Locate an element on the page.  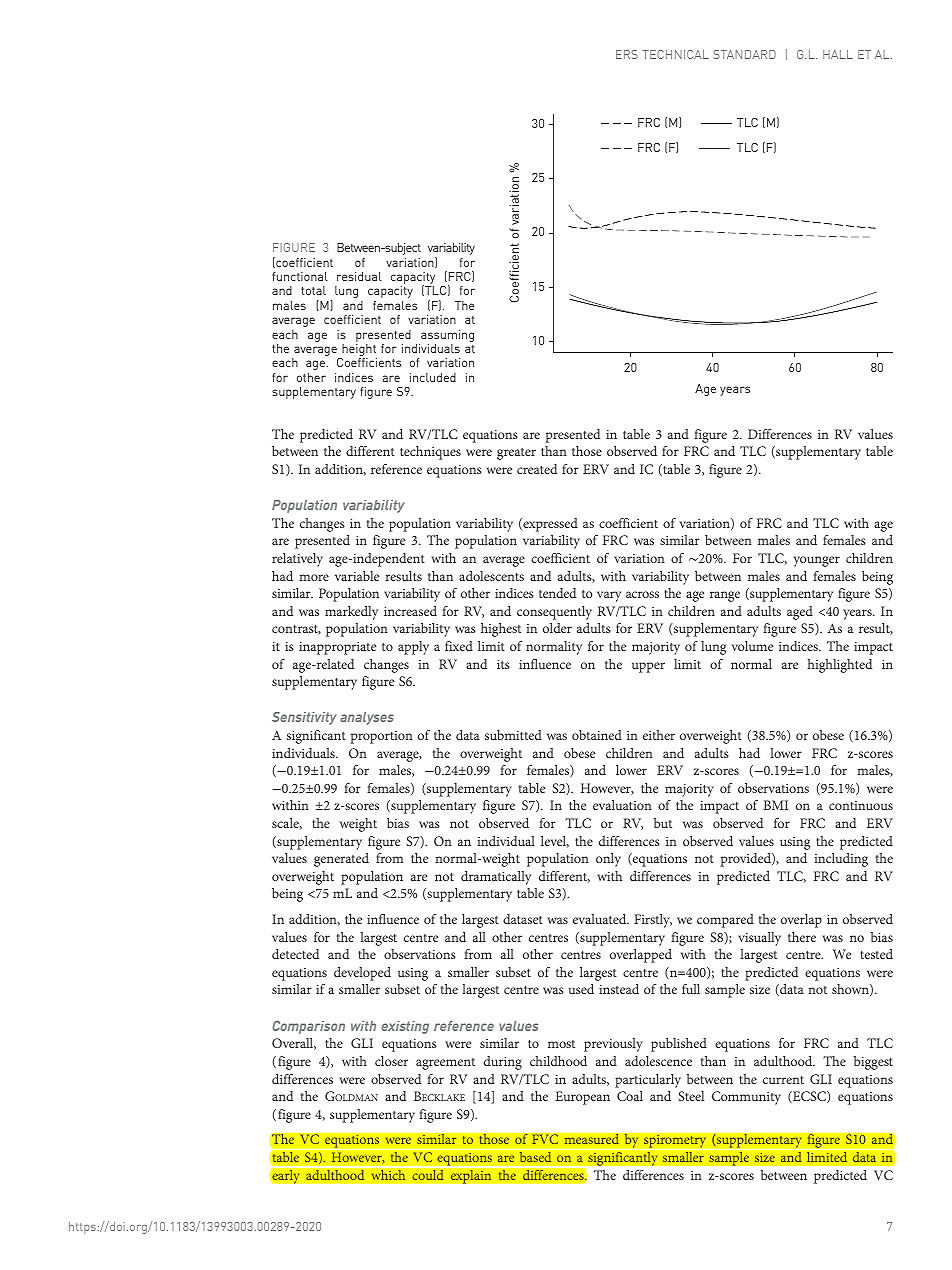
created is located at coordinates (537, 469).
